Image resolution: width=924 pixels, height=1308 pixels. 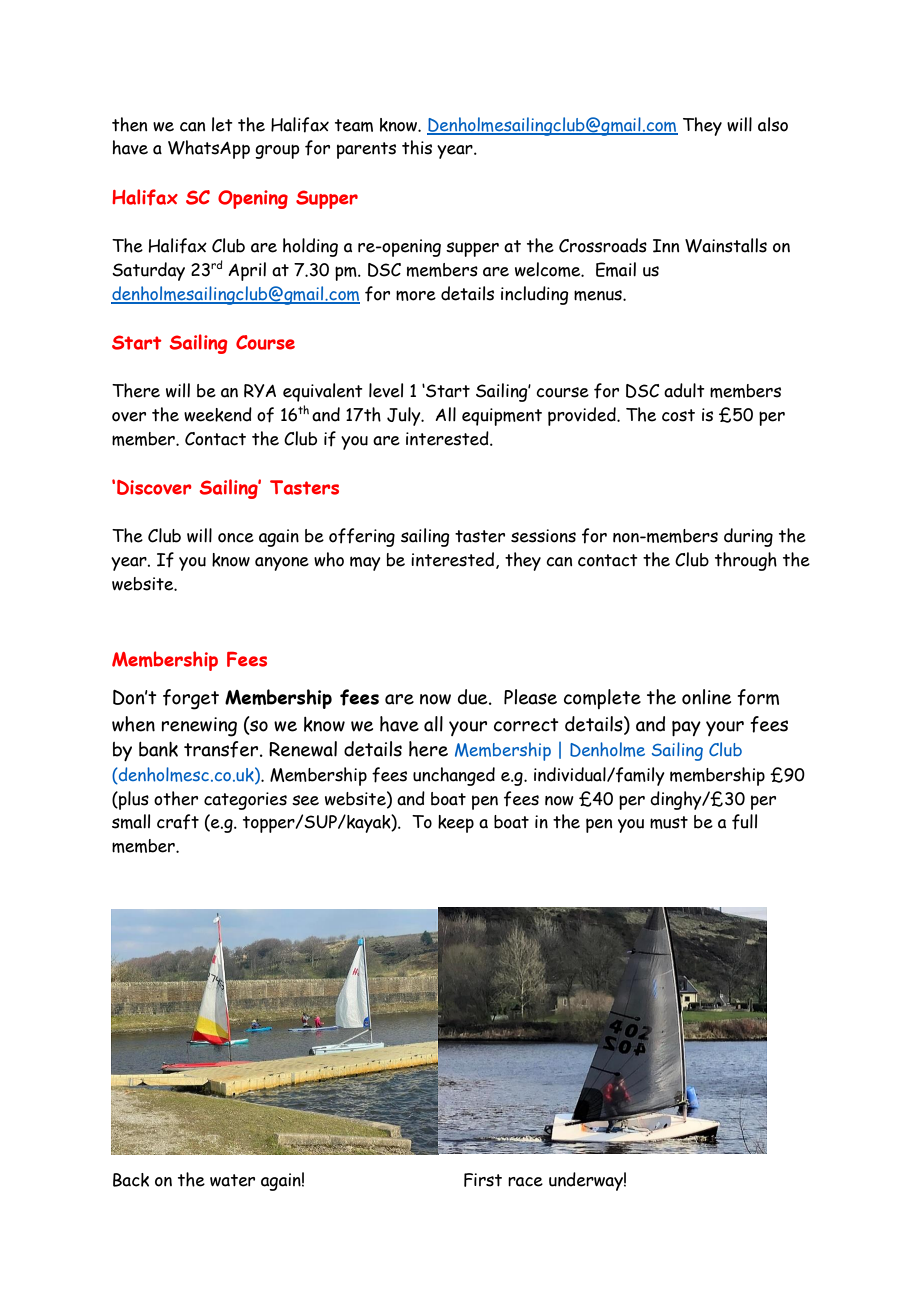 What do you see at coordinates (483, 1180) in the screenshot?
I see `First` at bounding box center [483, 1180].
